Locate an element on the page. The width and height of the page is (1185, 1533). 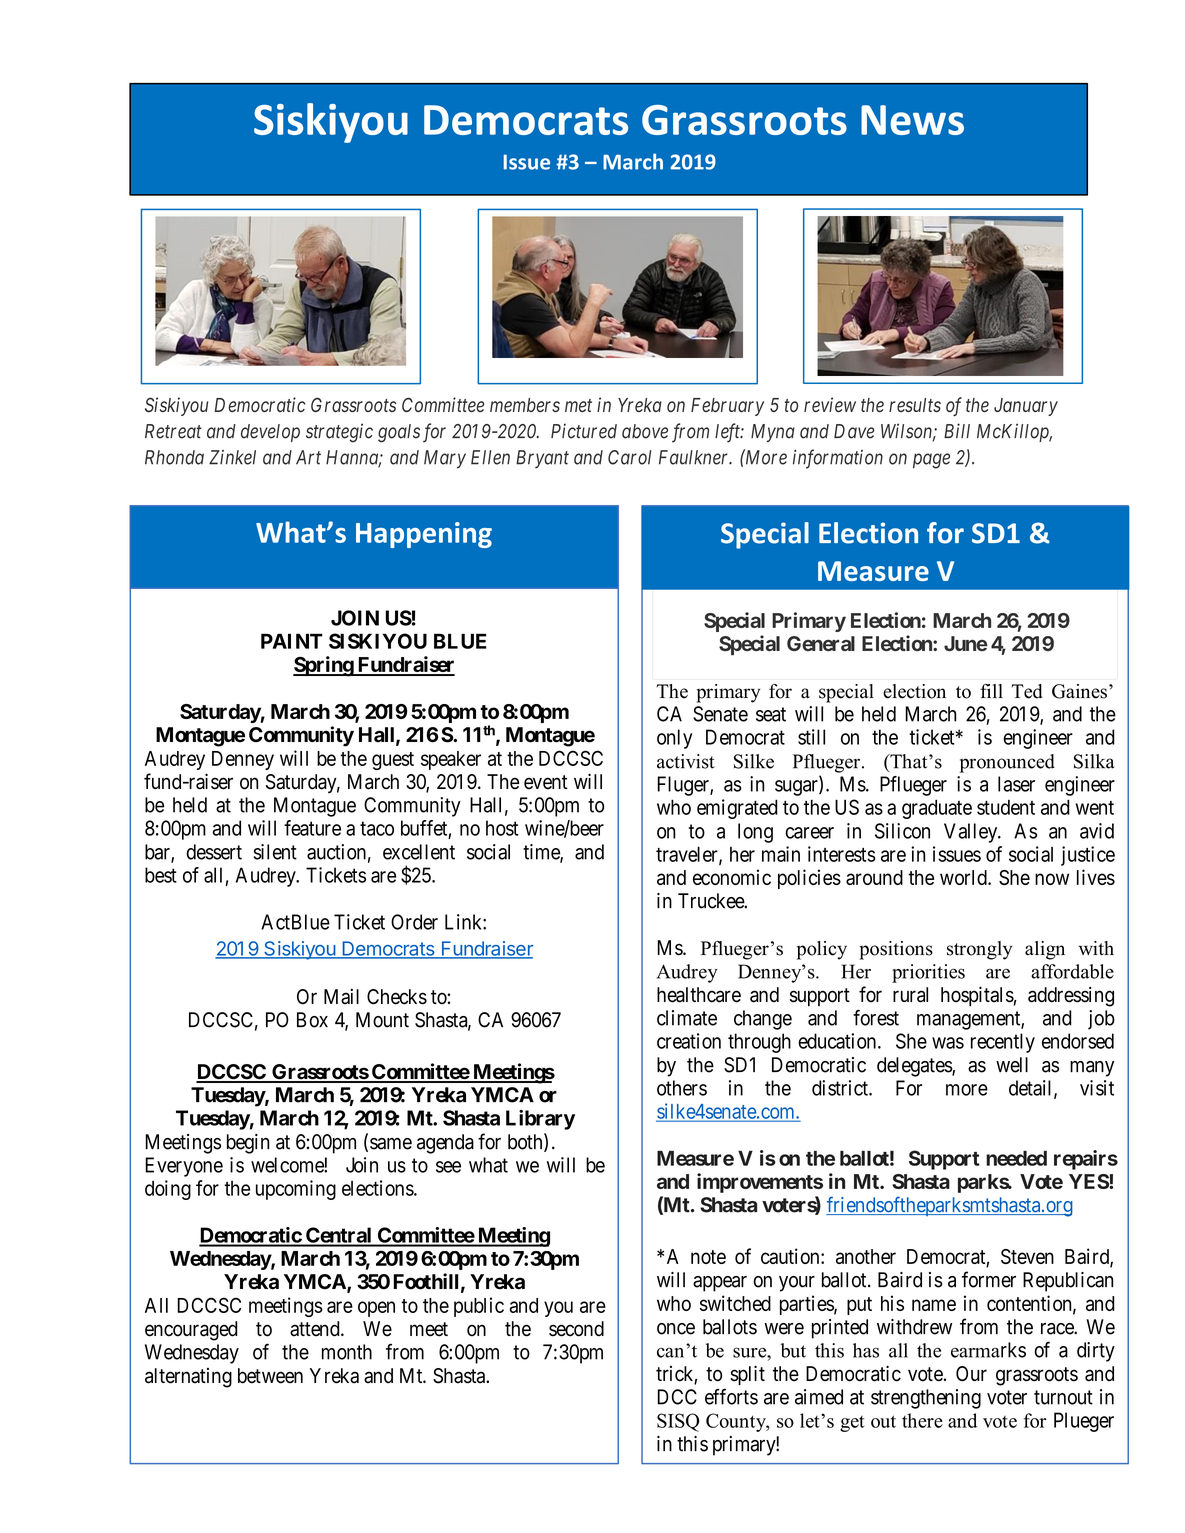
once is located at coordinates (676, 1329).
